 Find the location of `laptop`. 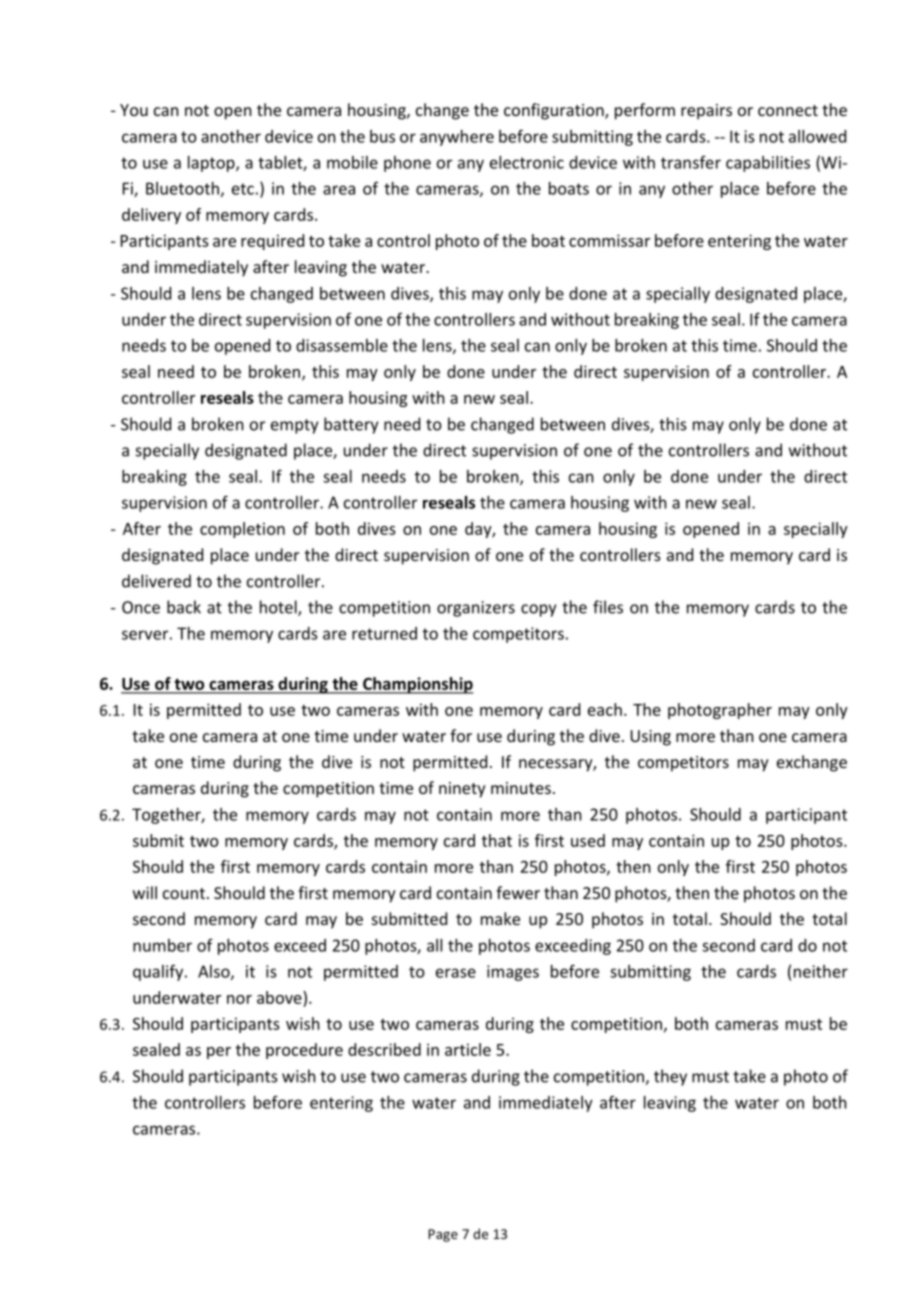

laptop is located at coordinates (212, 164).
